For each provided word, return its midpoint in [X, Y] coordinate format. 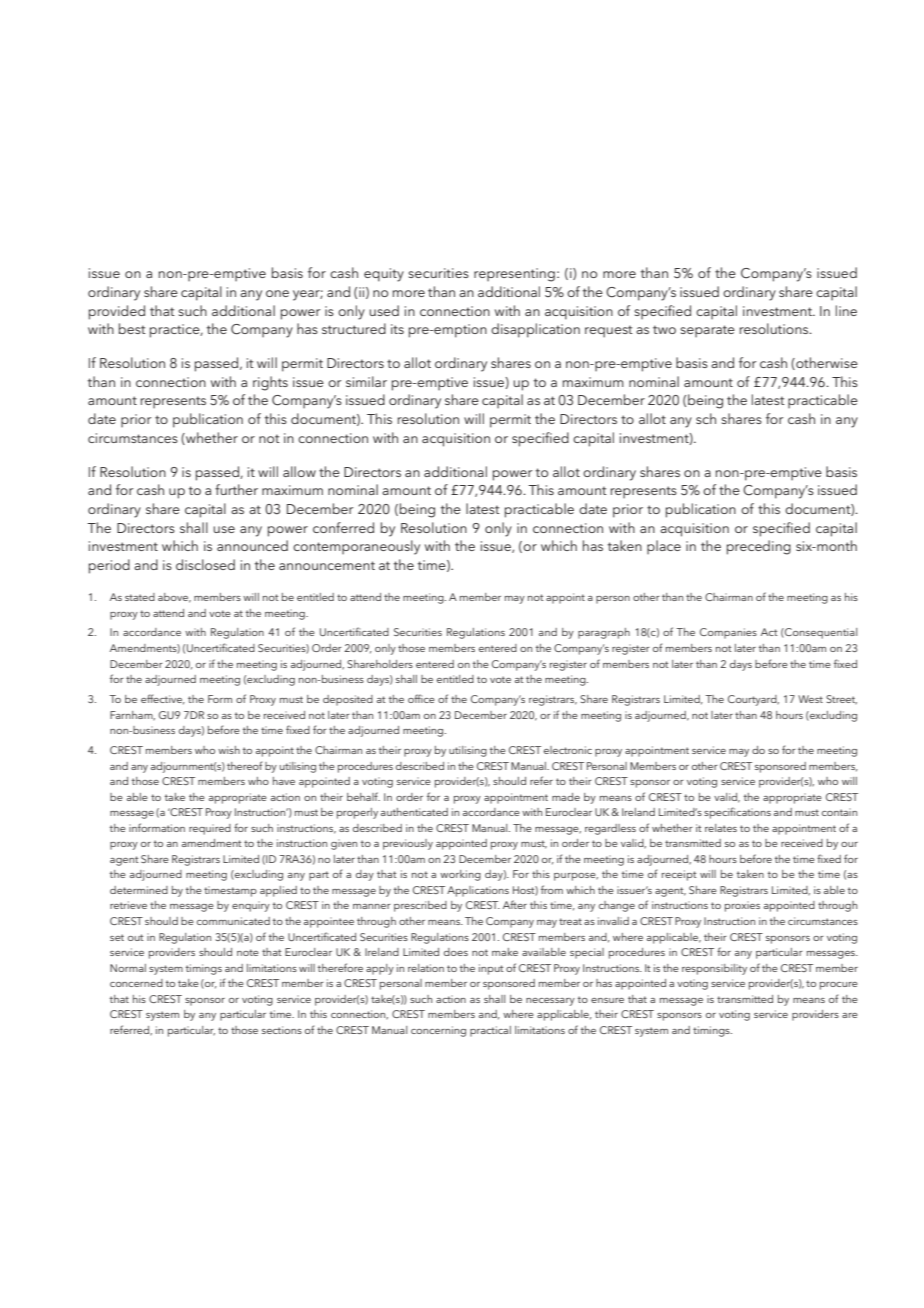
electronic [568, 750]
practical [490, 1031]
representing [514, 275]
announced [252, 545]
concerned [136, 983]
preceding [759, 547]
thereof [244, 765]
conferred [343, 527]
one [277, 293]
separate [707, 331]
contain [839, 812]
